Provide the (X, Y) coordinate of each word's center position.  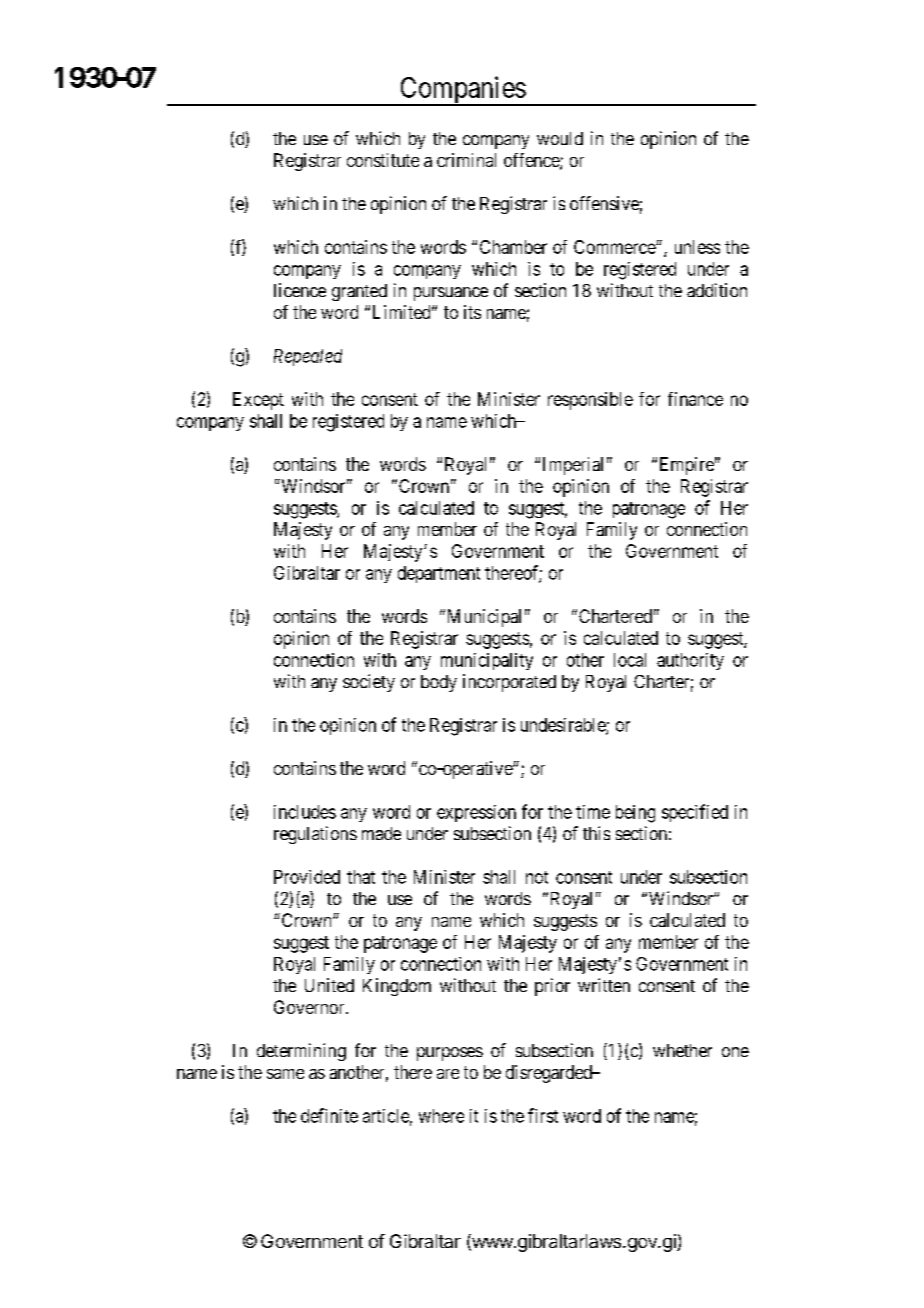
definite (329, 1115)
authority (690, 661)
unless (697, 247)
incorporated (509, 683)
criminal (466, 160)
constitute (383, 160)
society (369, 683)
